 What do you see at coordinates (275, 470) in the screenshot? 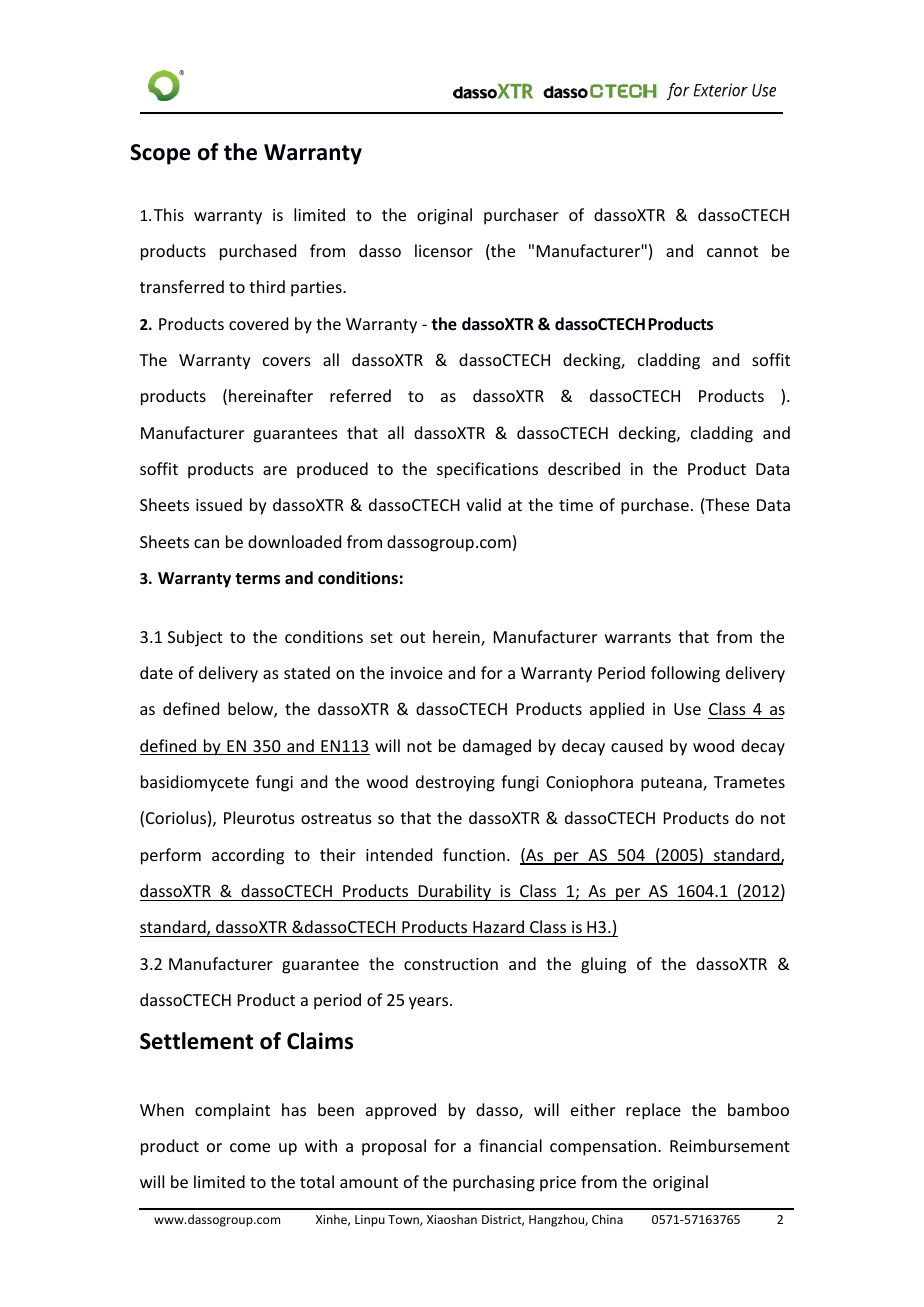
I see `are` at bounding box center [275, 470].
